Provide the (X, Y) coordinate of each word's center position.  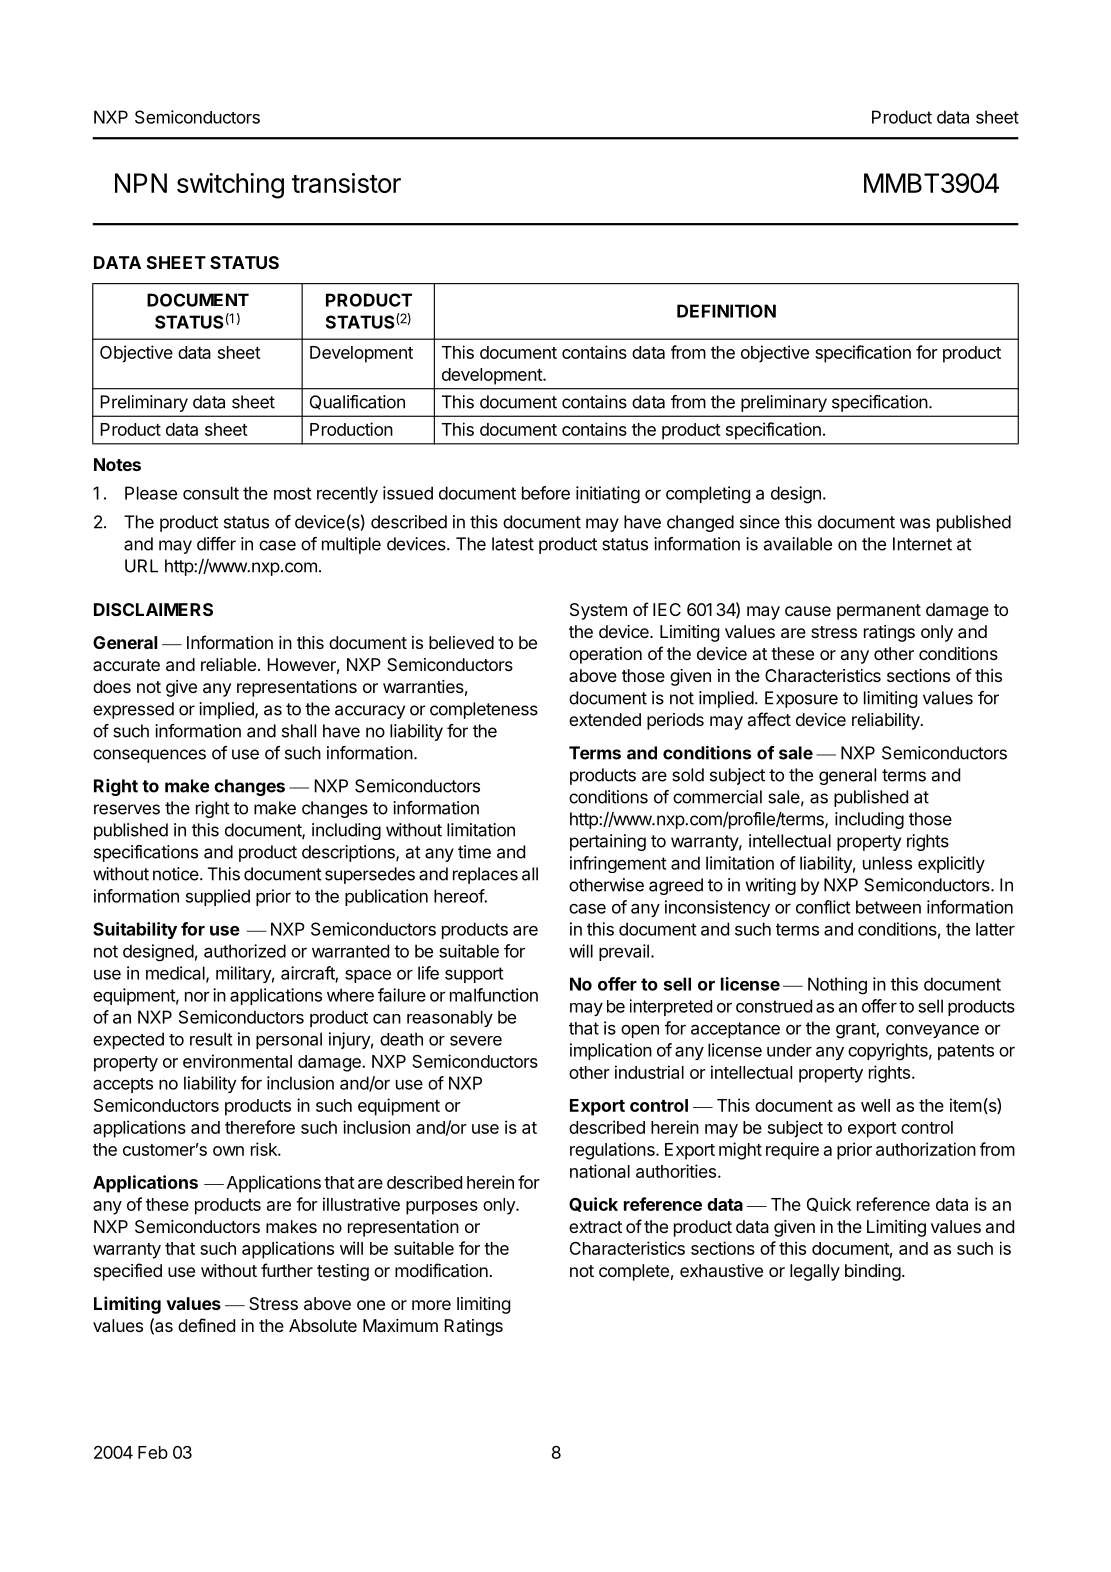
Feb (153, 1452)
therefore (260, 1127)
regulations (613, 1151)
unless (887, 863)
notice (177, 874)
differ (216, 544)
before (546, 493)
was (915, 523)
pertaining (608, 842)
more (431, 1305)
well (875, 1105)
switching (230, 186)
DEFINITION (726, 311)
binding (873, 1272)
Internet (922, 544)
